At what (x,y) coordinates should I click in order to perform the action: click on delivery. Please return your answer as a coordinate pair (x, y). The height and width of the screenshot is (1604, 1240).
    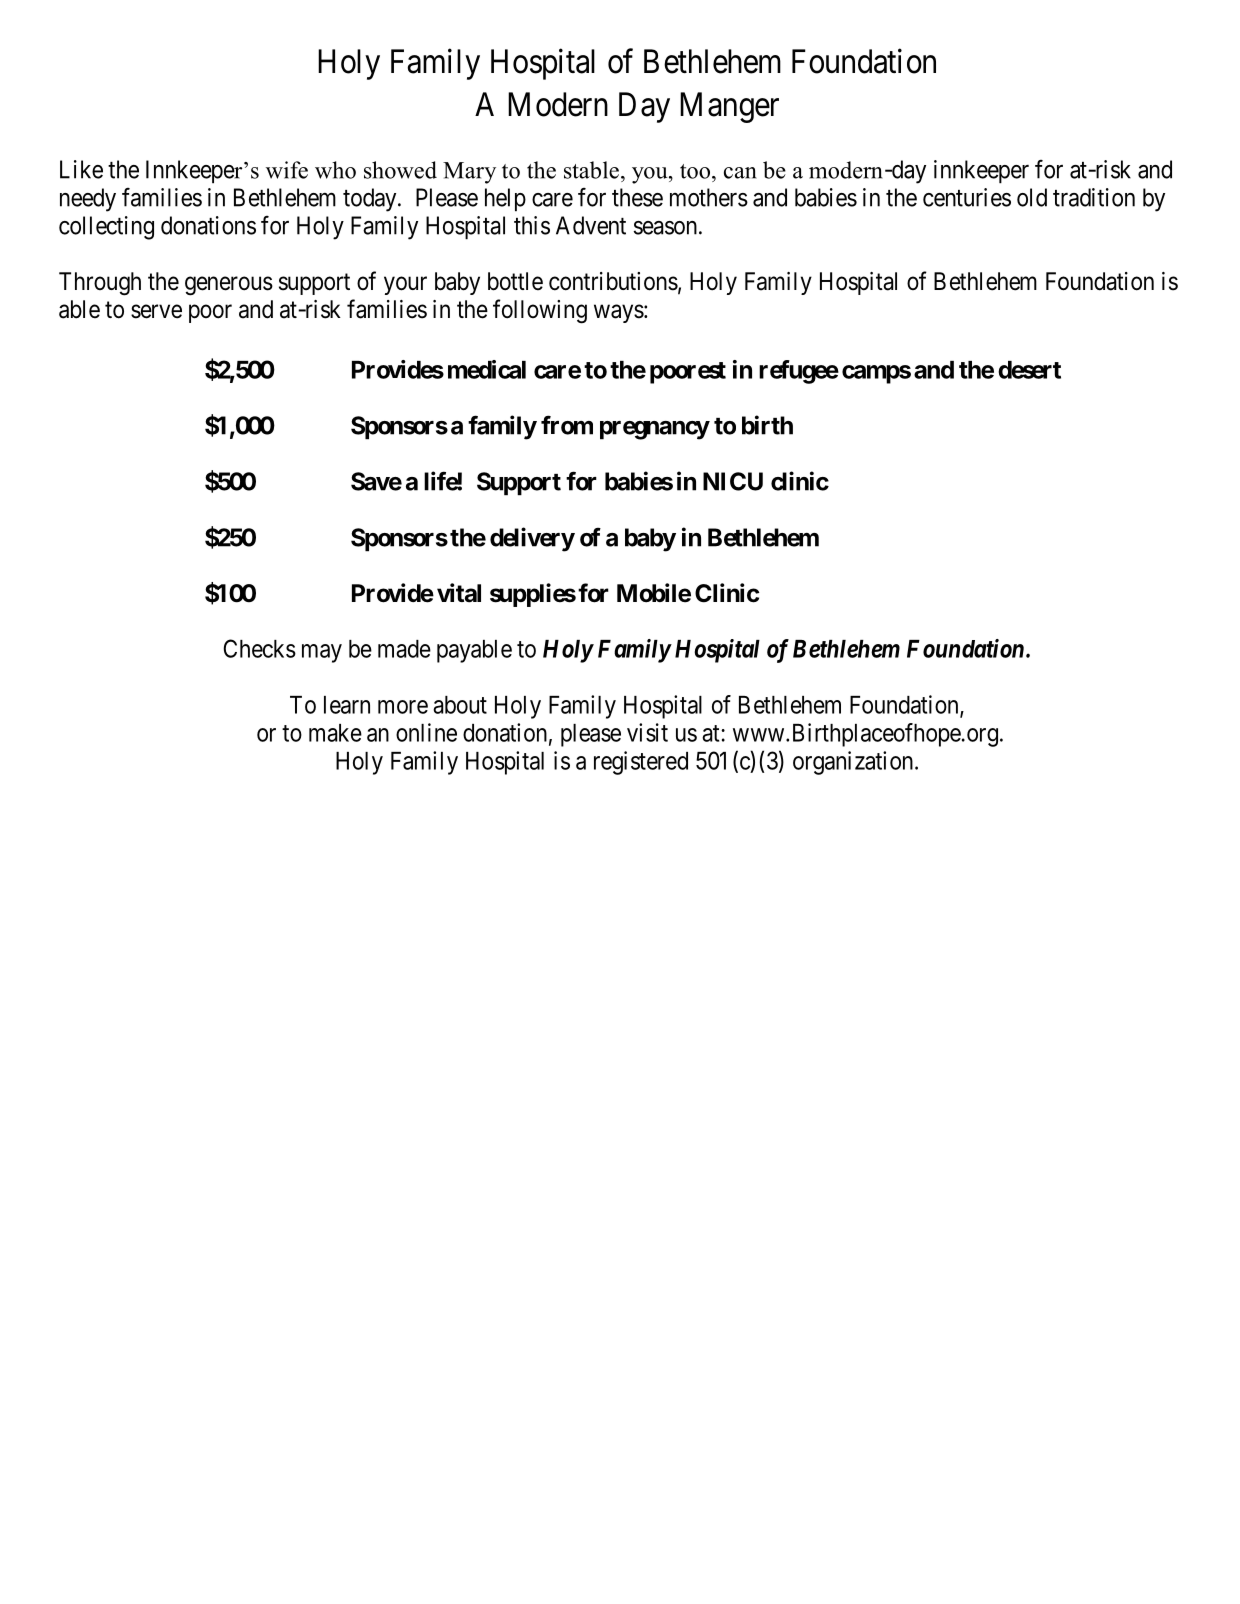
    Looking at the image, I should click on (532, 539).
